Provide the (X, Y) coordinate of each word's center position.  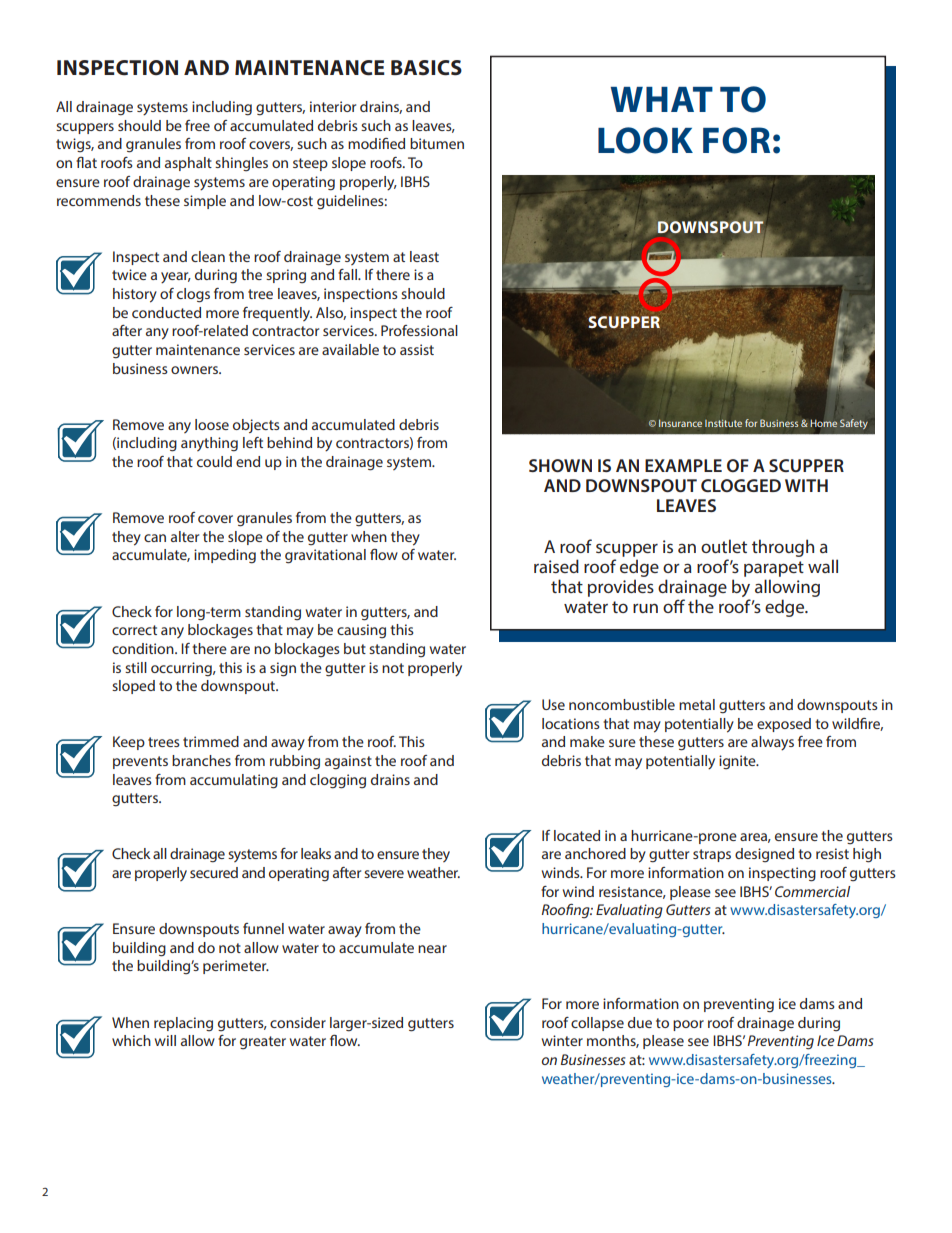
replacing (183, 1024)
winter (562, 1040)
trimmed (211, 741)
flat (86, 162)
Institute (723, 423)
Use (553, 704)
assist (417, 349)
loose (212, 424)
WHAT (661, 99)
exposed (784, 725)
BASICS (426, 68)
